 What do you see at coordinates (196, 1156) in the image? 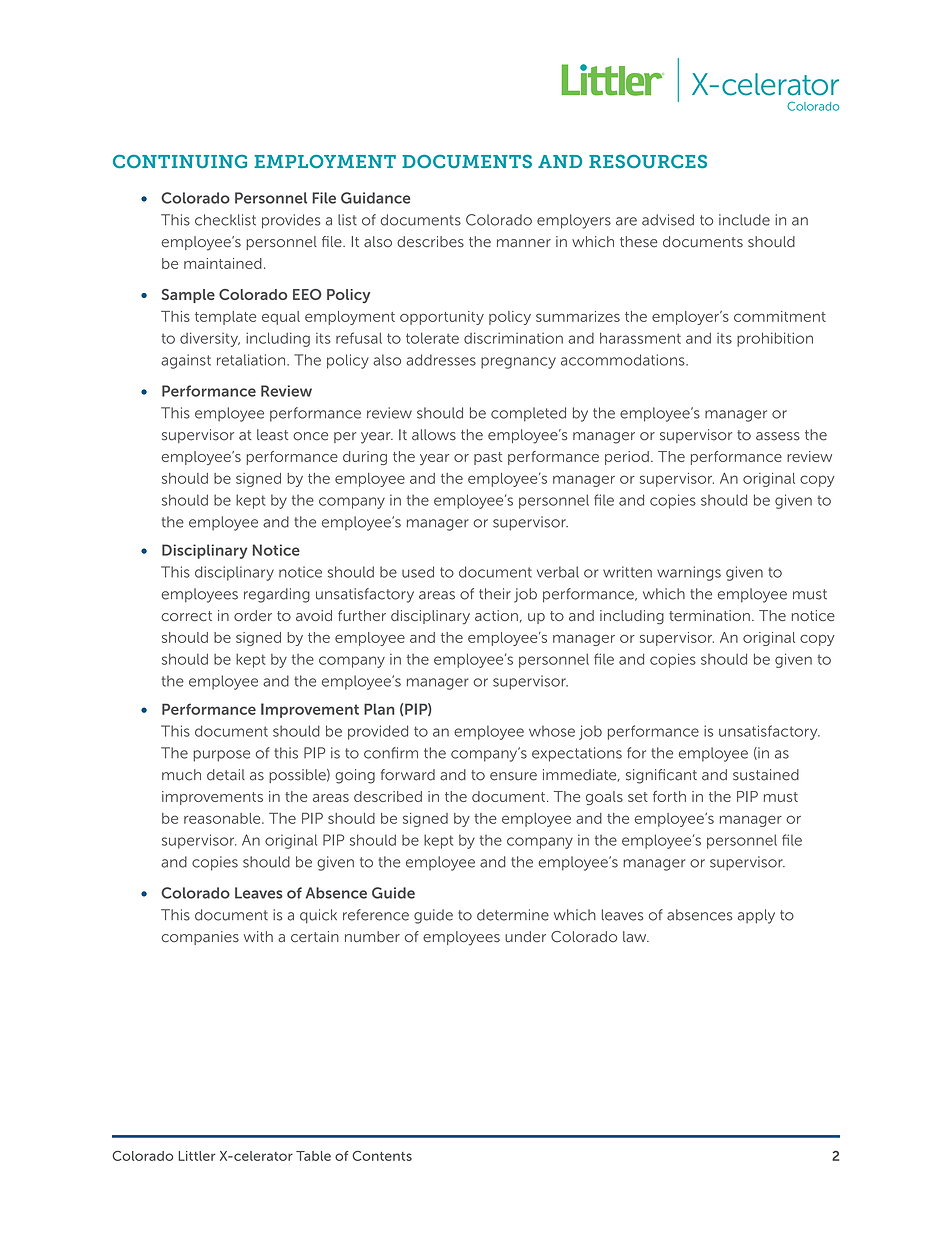
I see `Littler` at bounding box center [196, 1156].
